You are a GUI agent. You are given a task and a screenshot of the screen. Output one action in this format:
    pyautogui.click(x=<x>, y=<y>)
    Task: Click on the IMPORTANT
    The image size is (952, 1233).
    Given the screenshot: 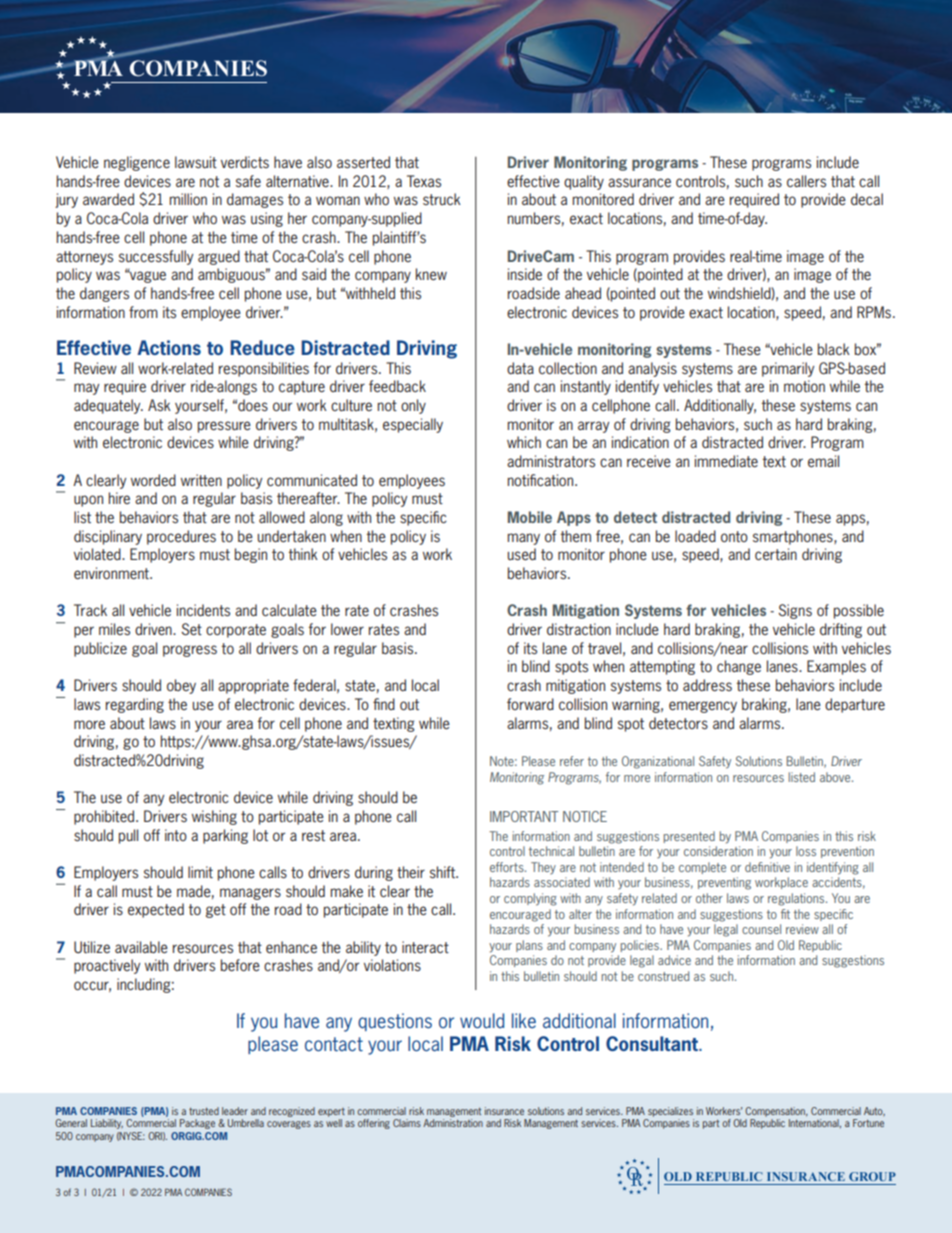 What is the action you would take?
    pyautogui.click(x=524, y=816)
